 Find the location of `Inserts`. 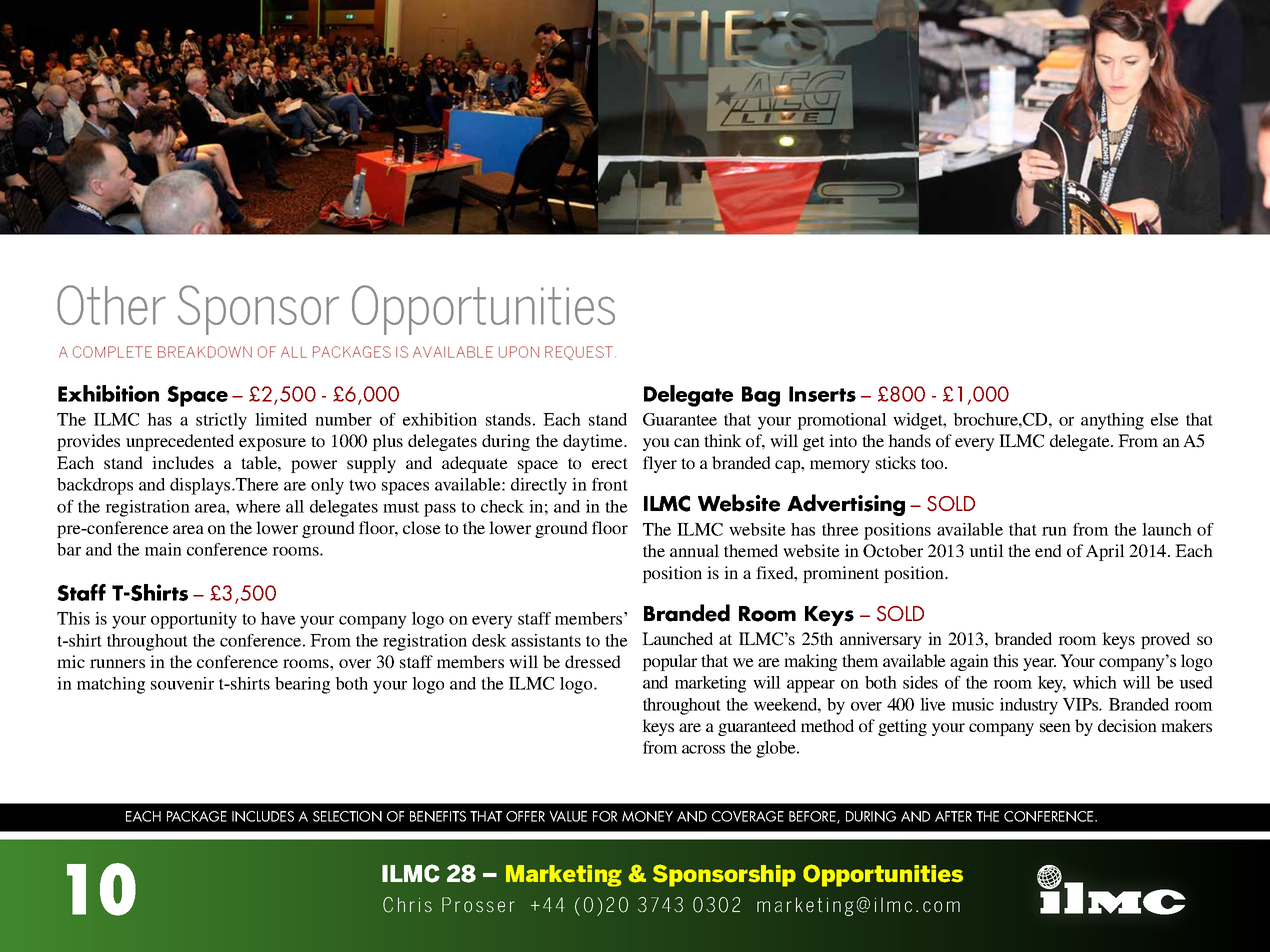

Inserts is located at coordinates (822, 394).
